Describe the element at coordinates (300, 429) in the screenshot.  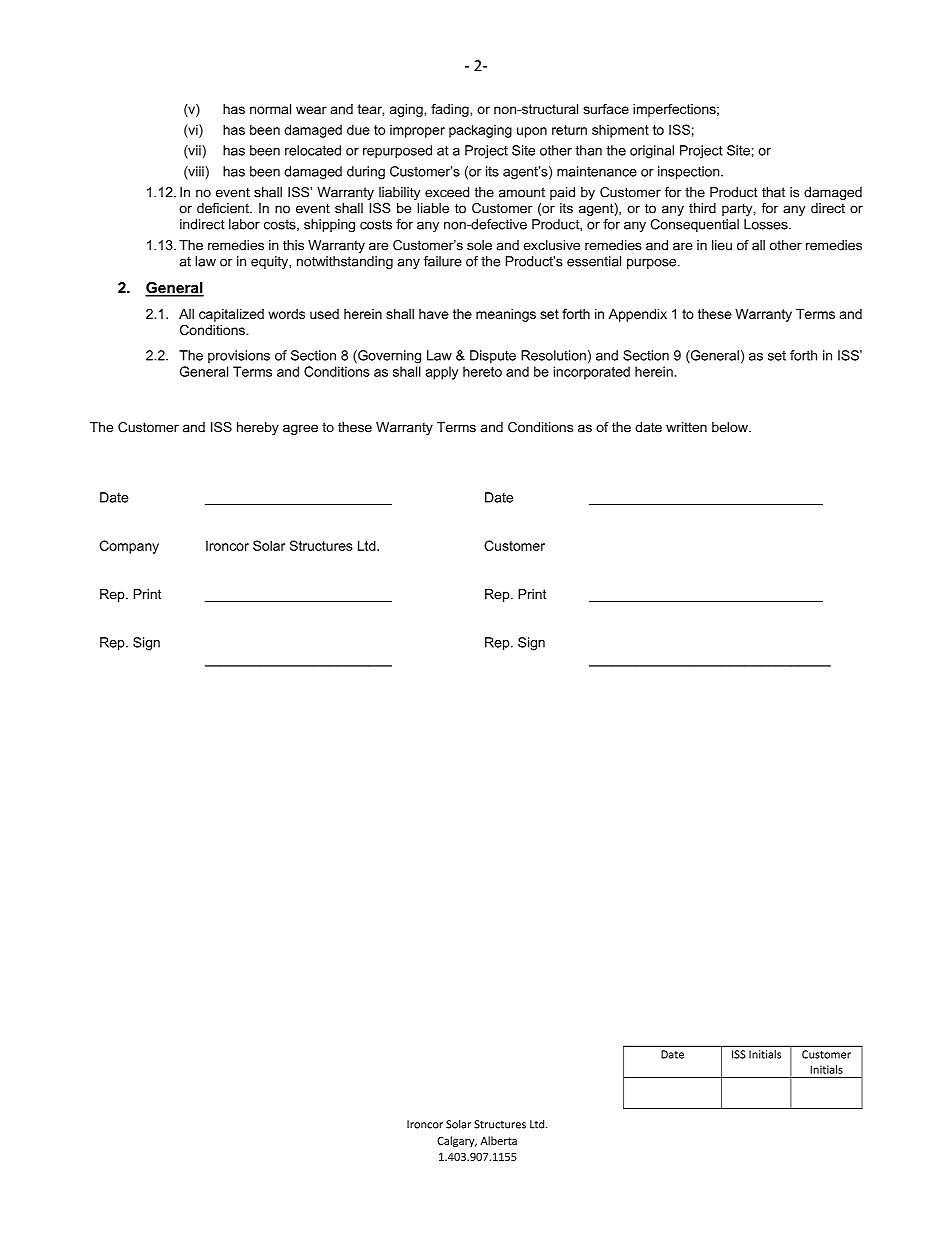
I see `agree` at that location.
